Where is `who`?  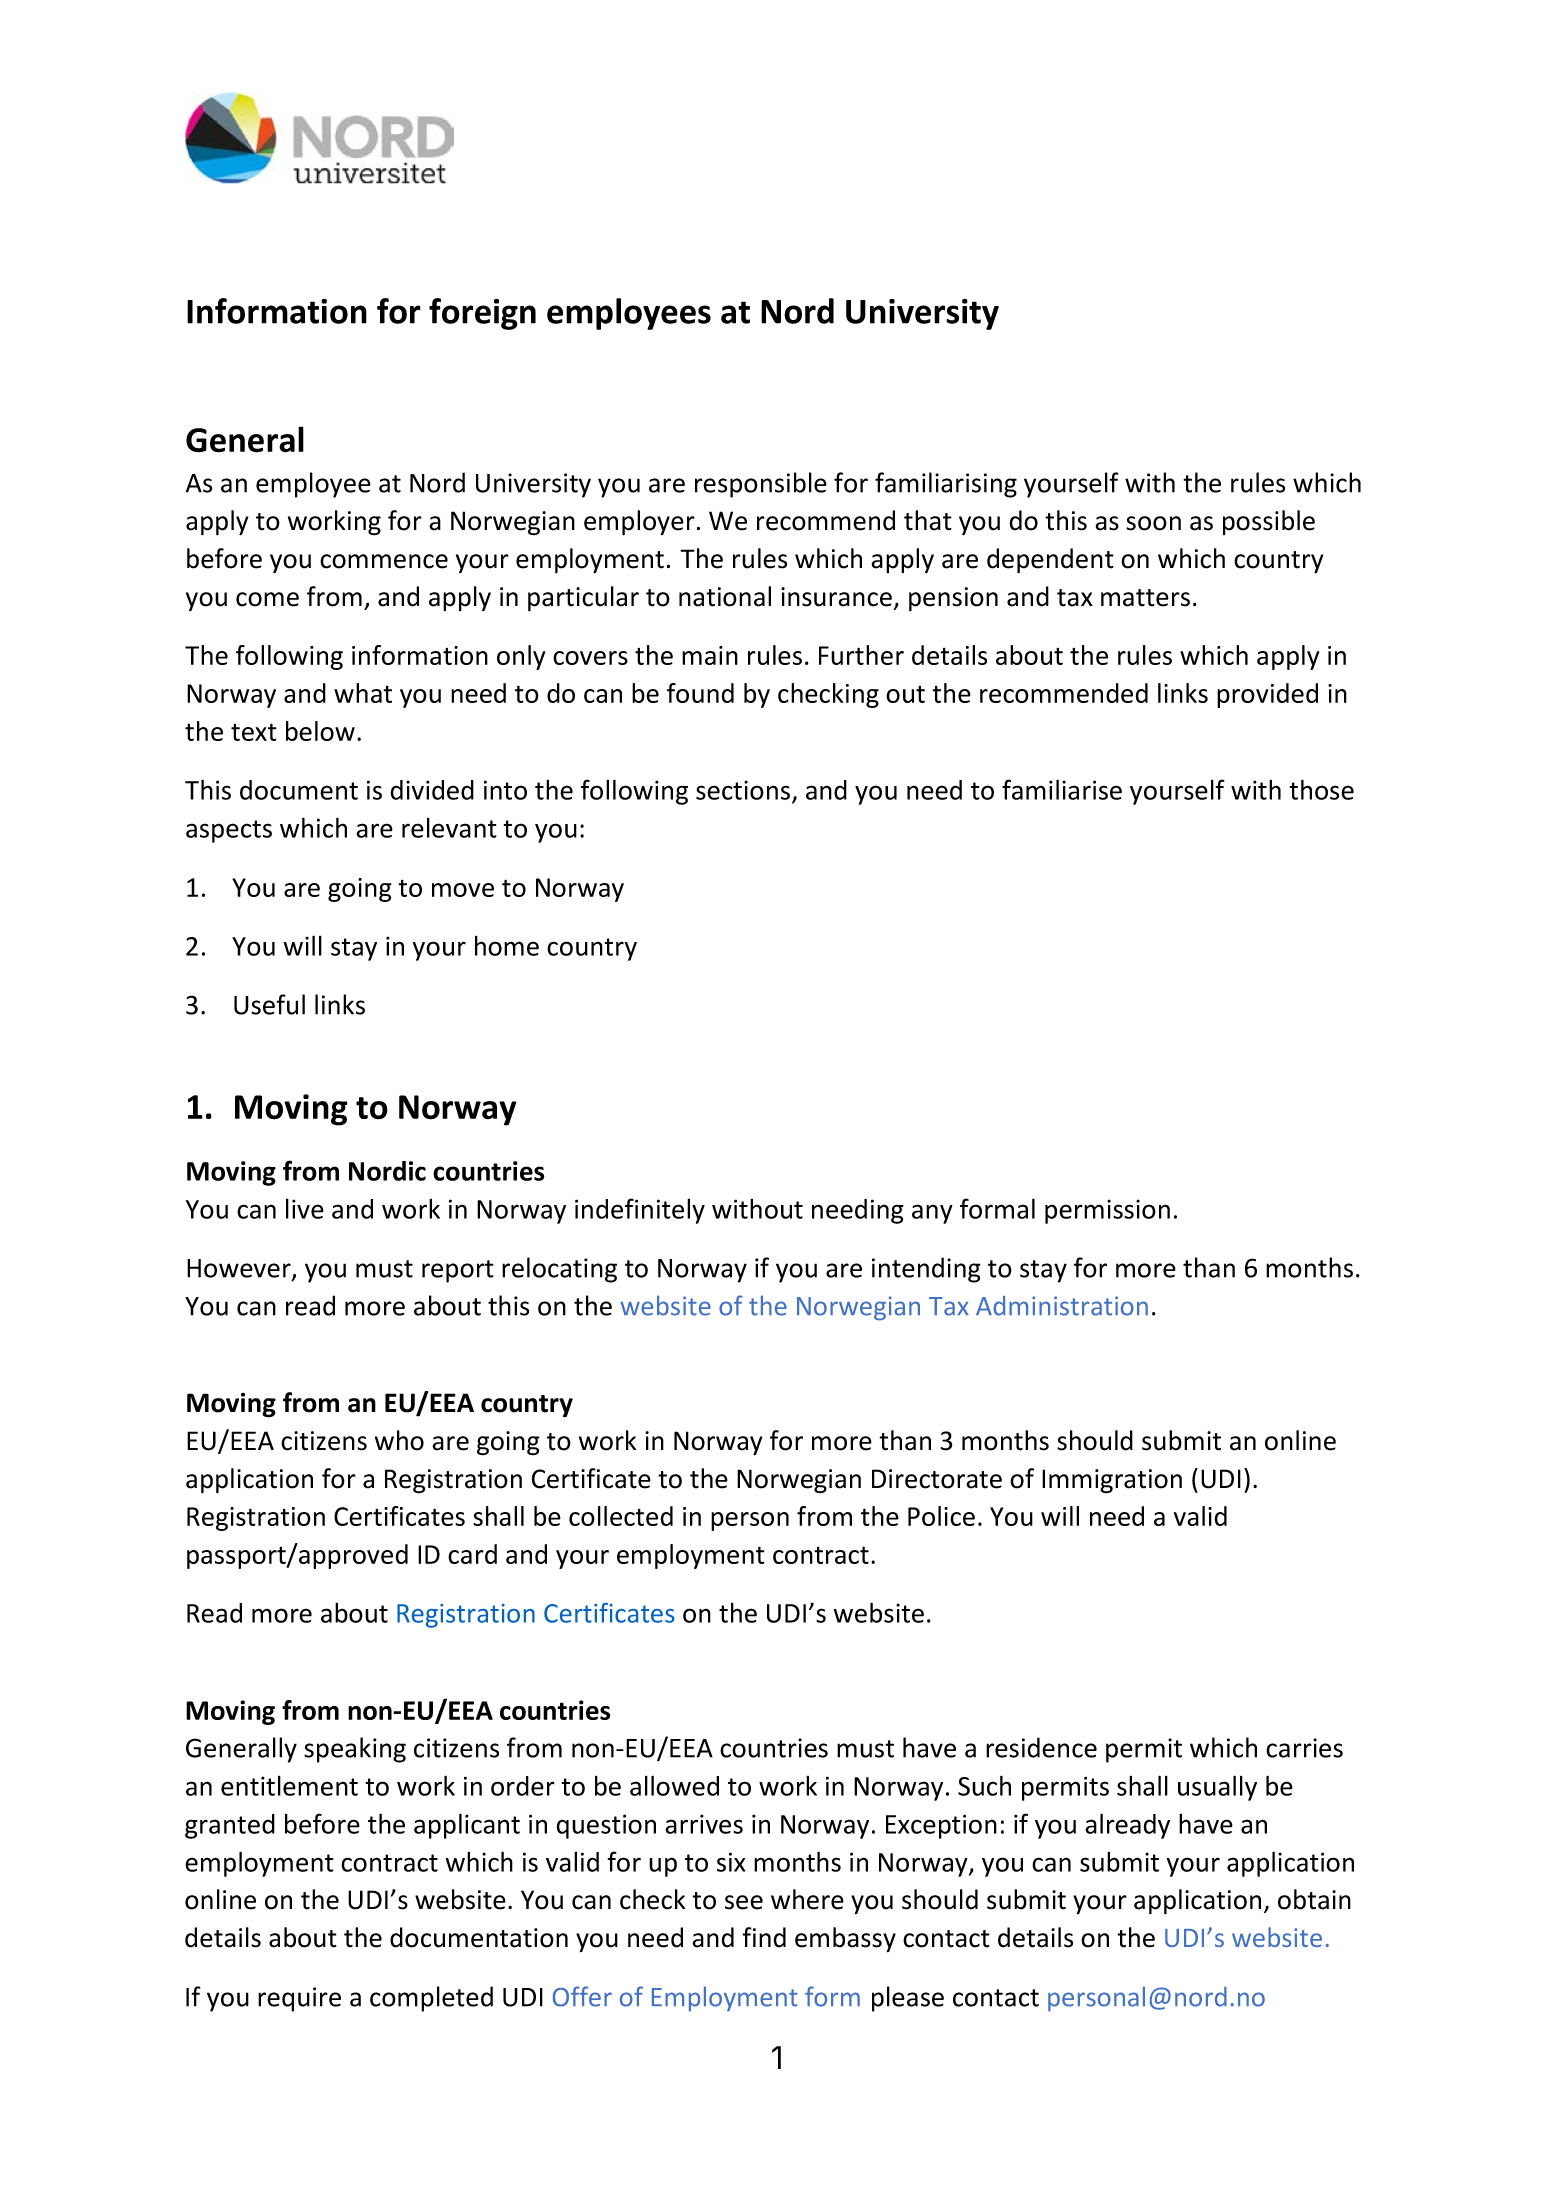
who is located at coordinates (399, 1440).
